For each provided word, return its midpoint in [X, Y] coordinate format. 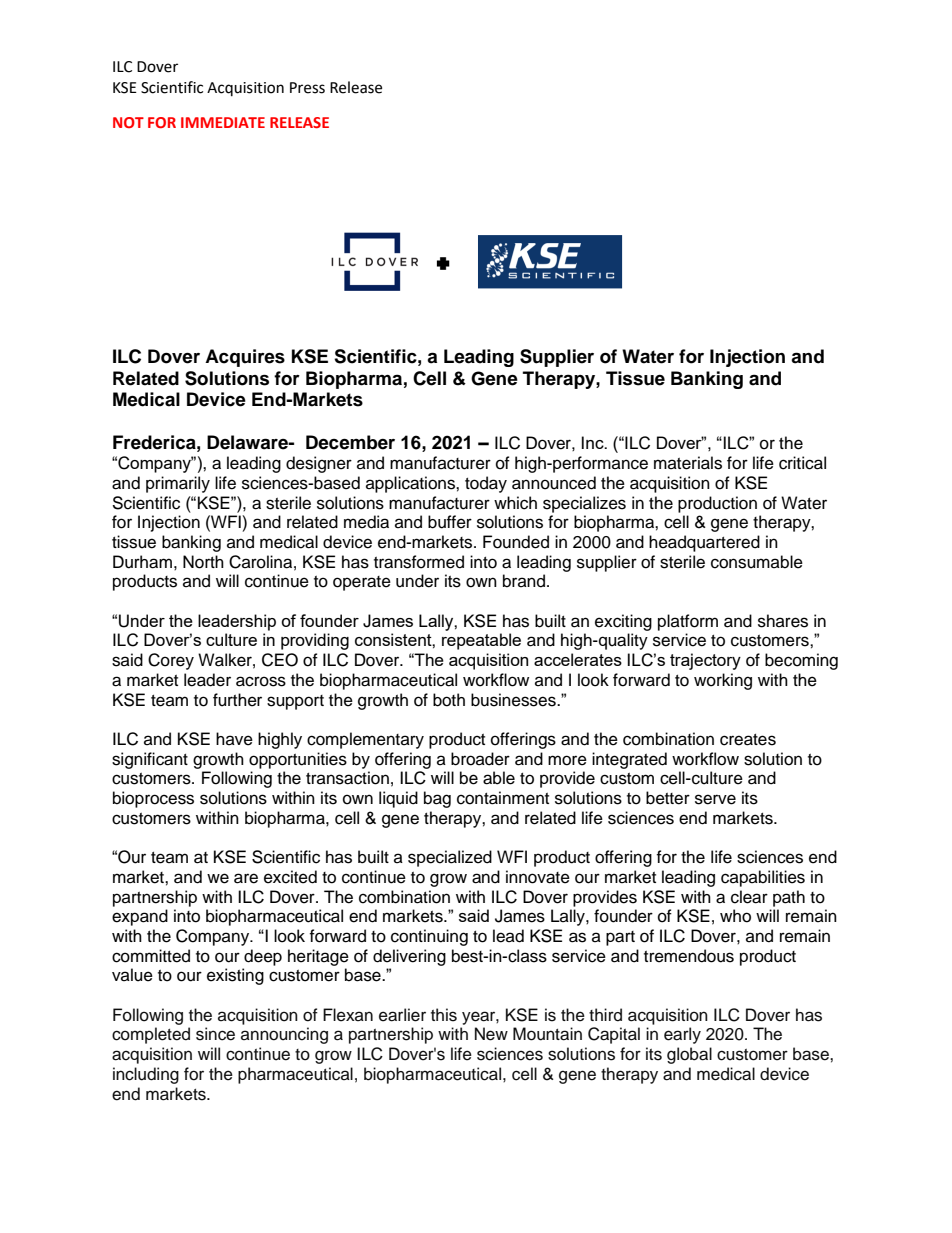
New [491, 1034]
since [215, 1034]
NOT [128, 122]
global [689, 1055]
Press [307, 88]
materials [688, 463]
